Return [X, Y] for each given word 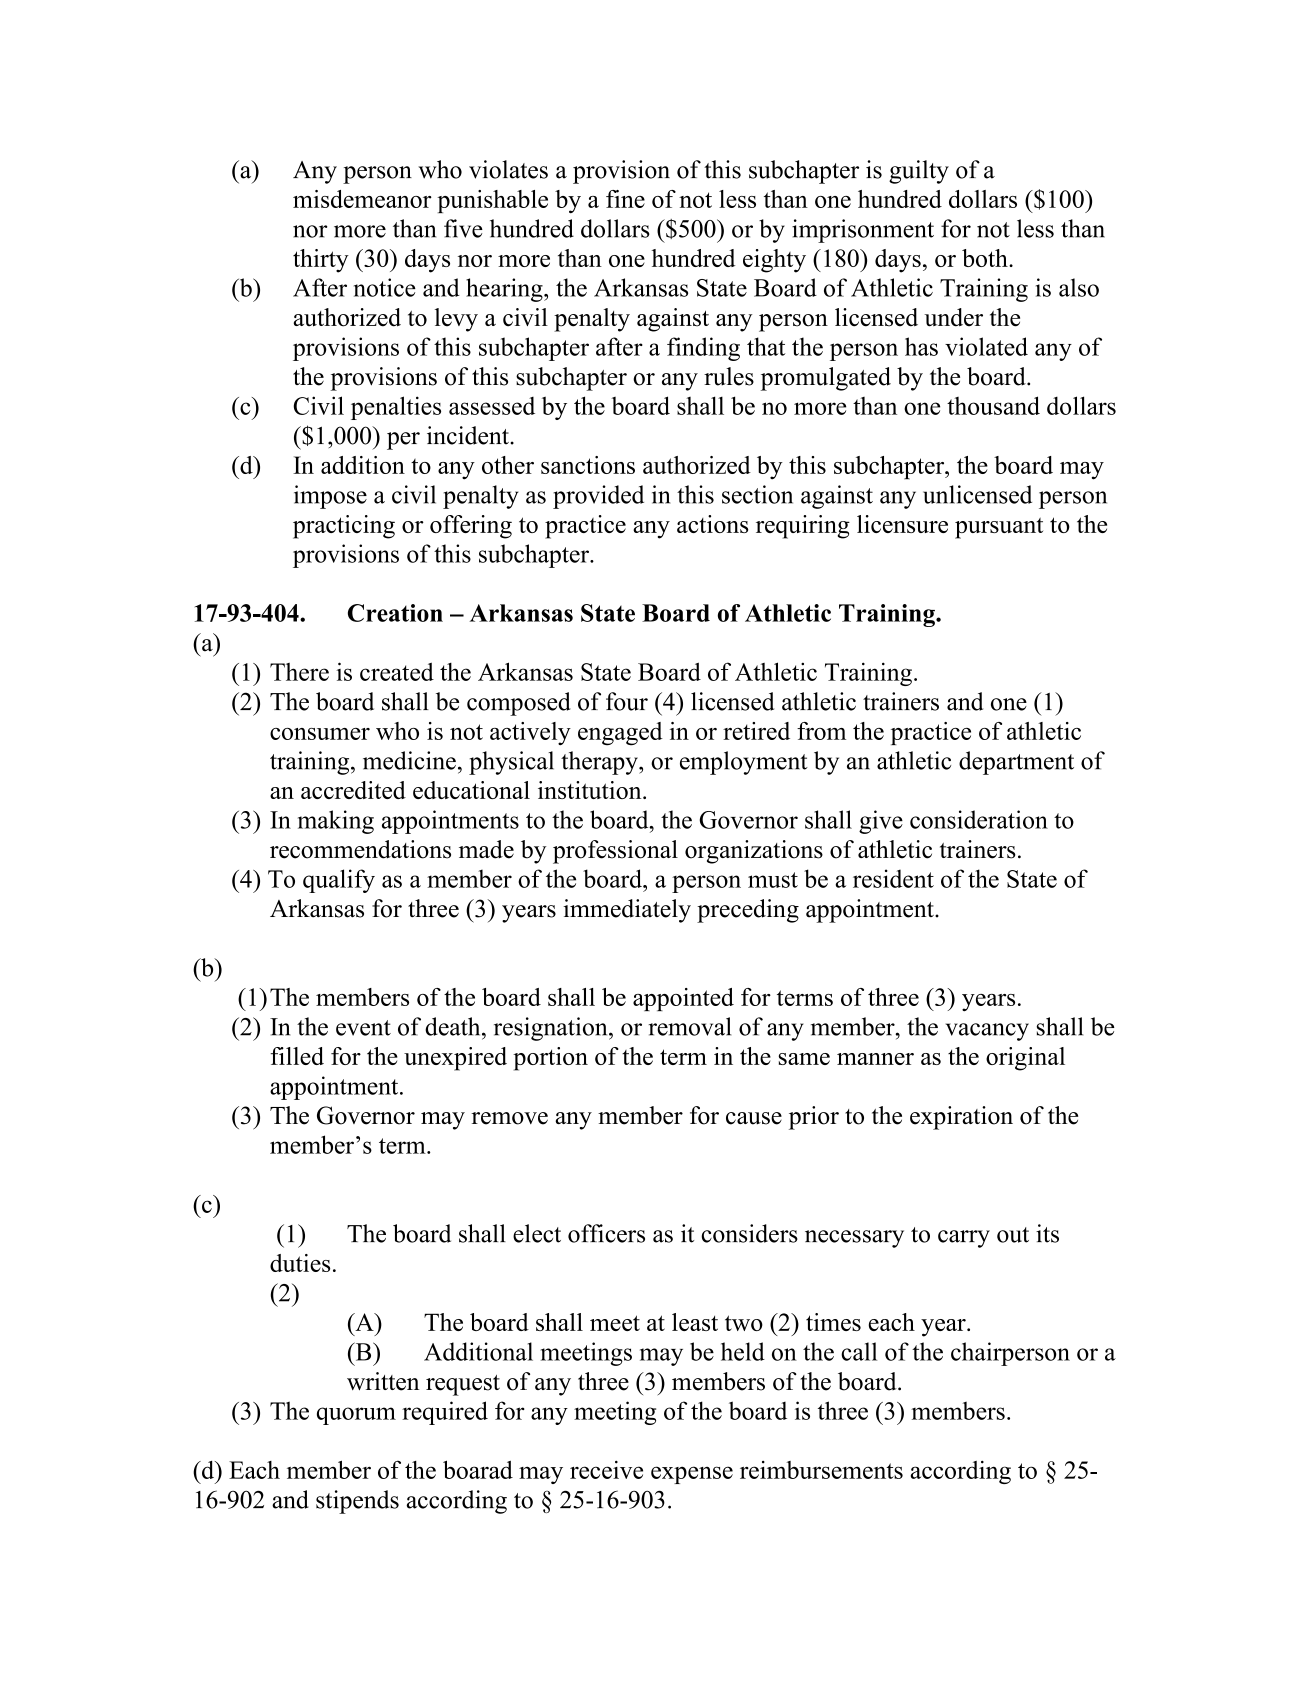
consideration [979, 819]
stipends [357, 1502]
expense [692, 1475]
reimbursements [821, 1470]
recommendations [360, 849]
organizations [754, 852]
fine [625, 199]
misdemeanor [362, 199]
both [986, 258]
